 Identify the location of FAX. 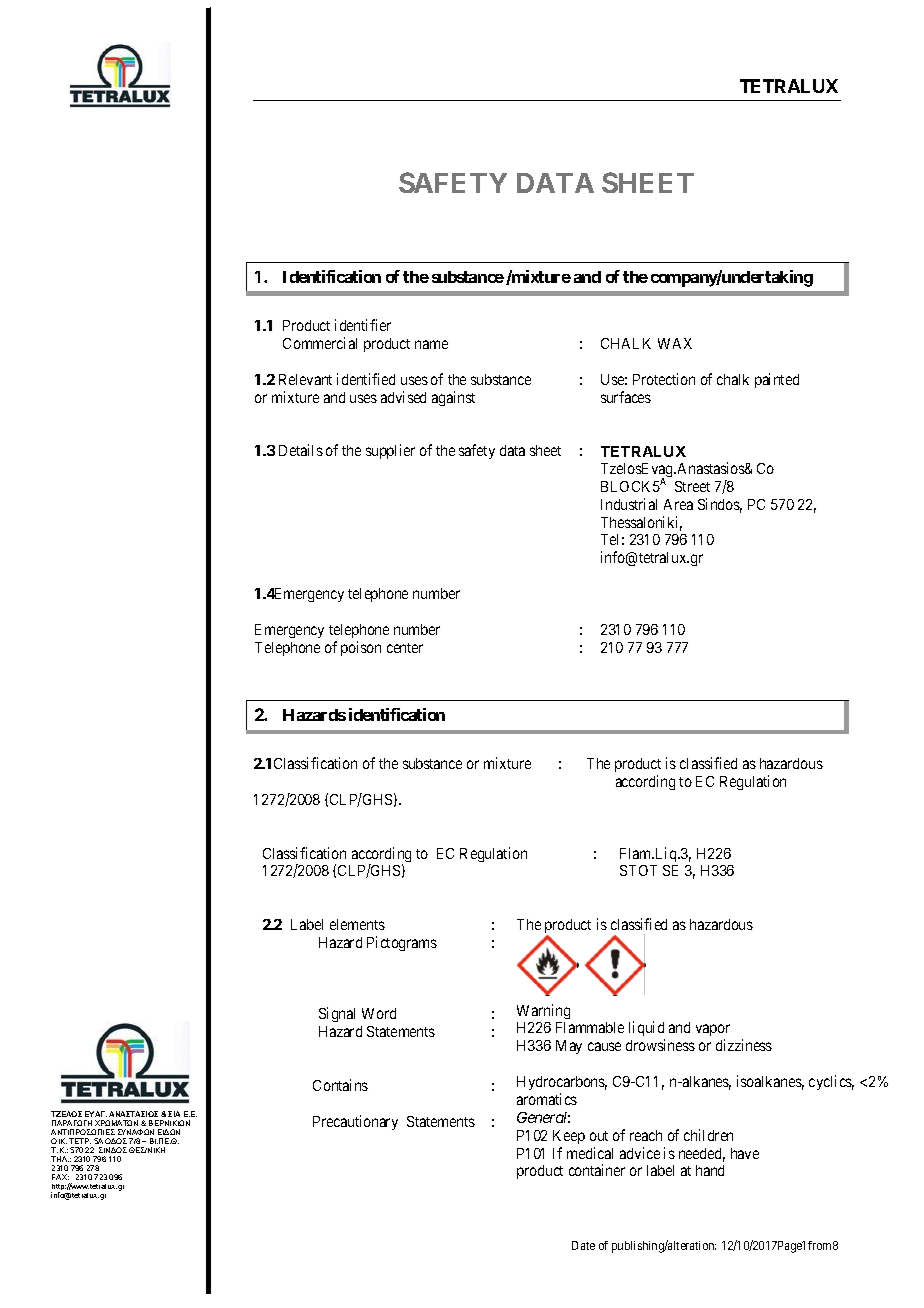
(60, 1177).
